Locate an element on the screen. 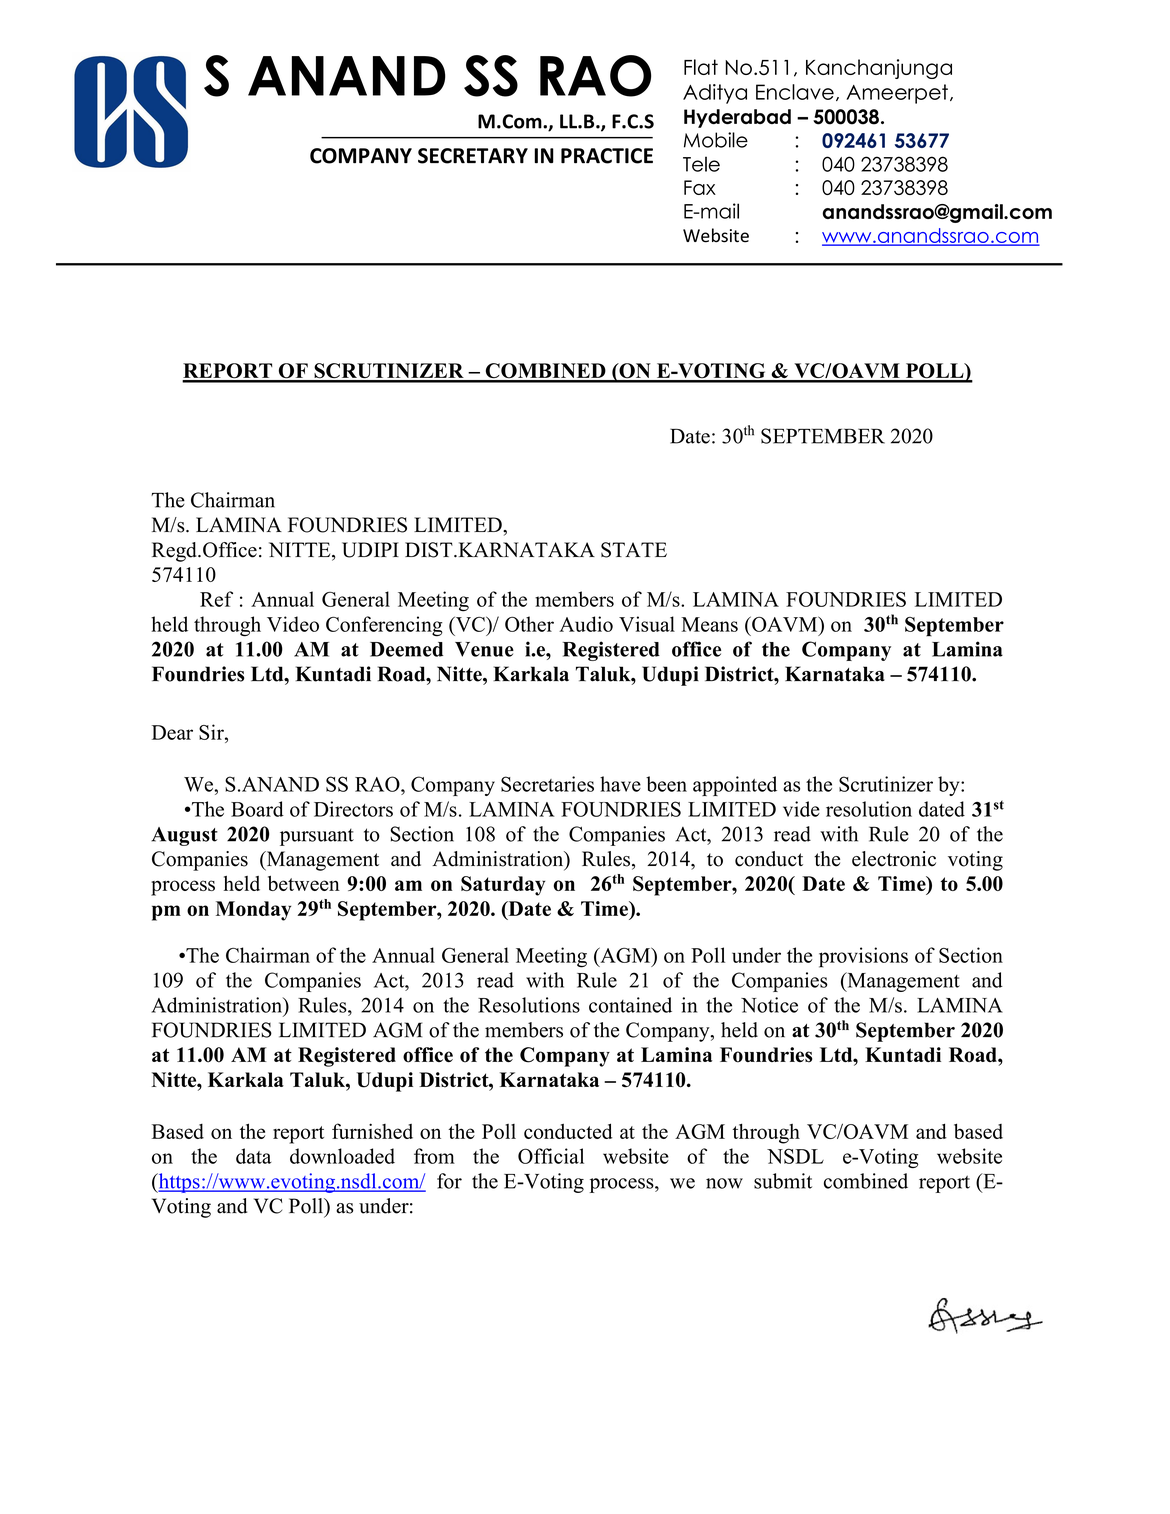 This screenshot has width=1170, height=1514. Monday is located at coordinates (253, 911).
